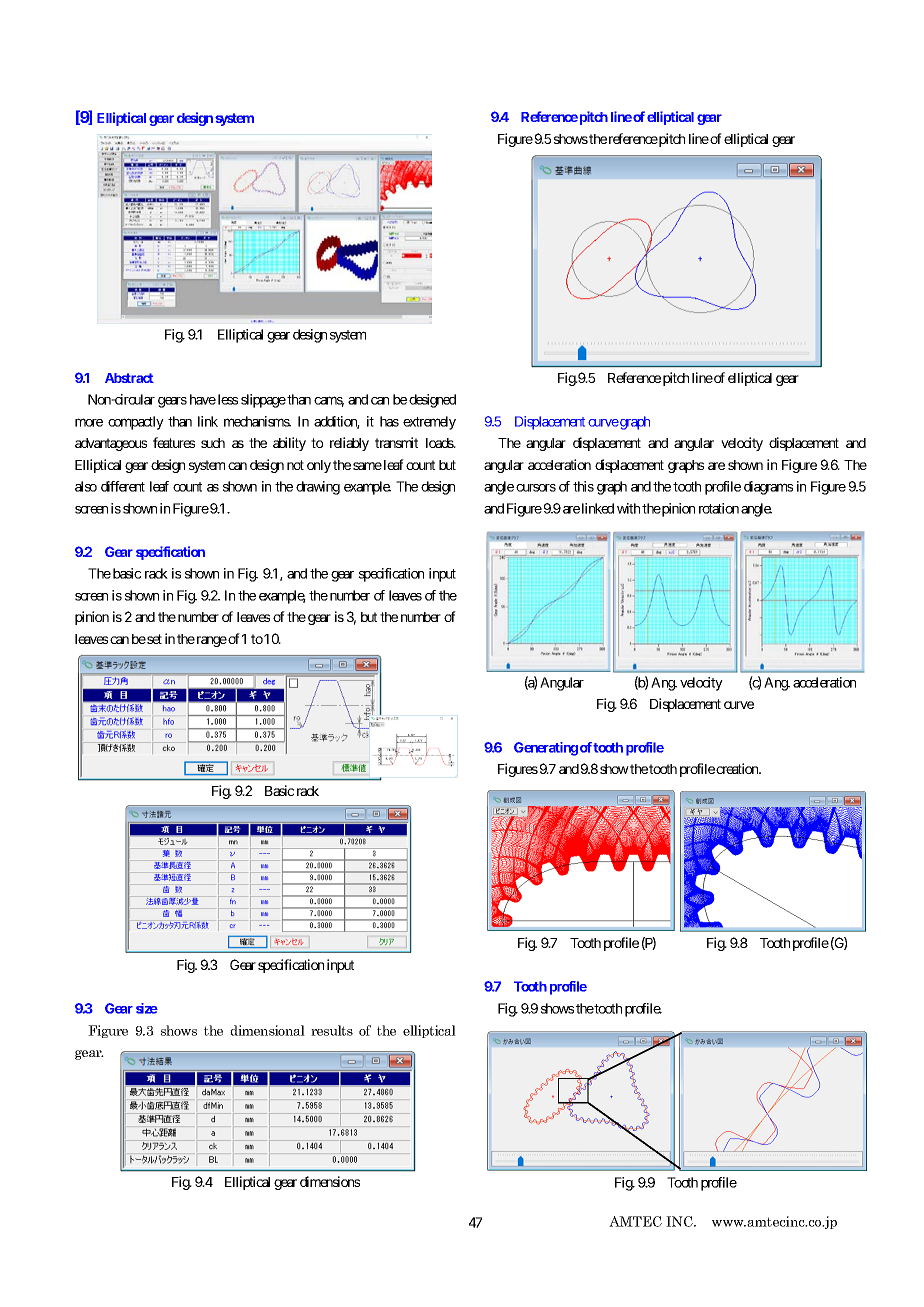 The image size is (924, 1307). What do you see at coordinates (203, 399) in the screenshot?
I see `have` at bounding box center [203, 399].
